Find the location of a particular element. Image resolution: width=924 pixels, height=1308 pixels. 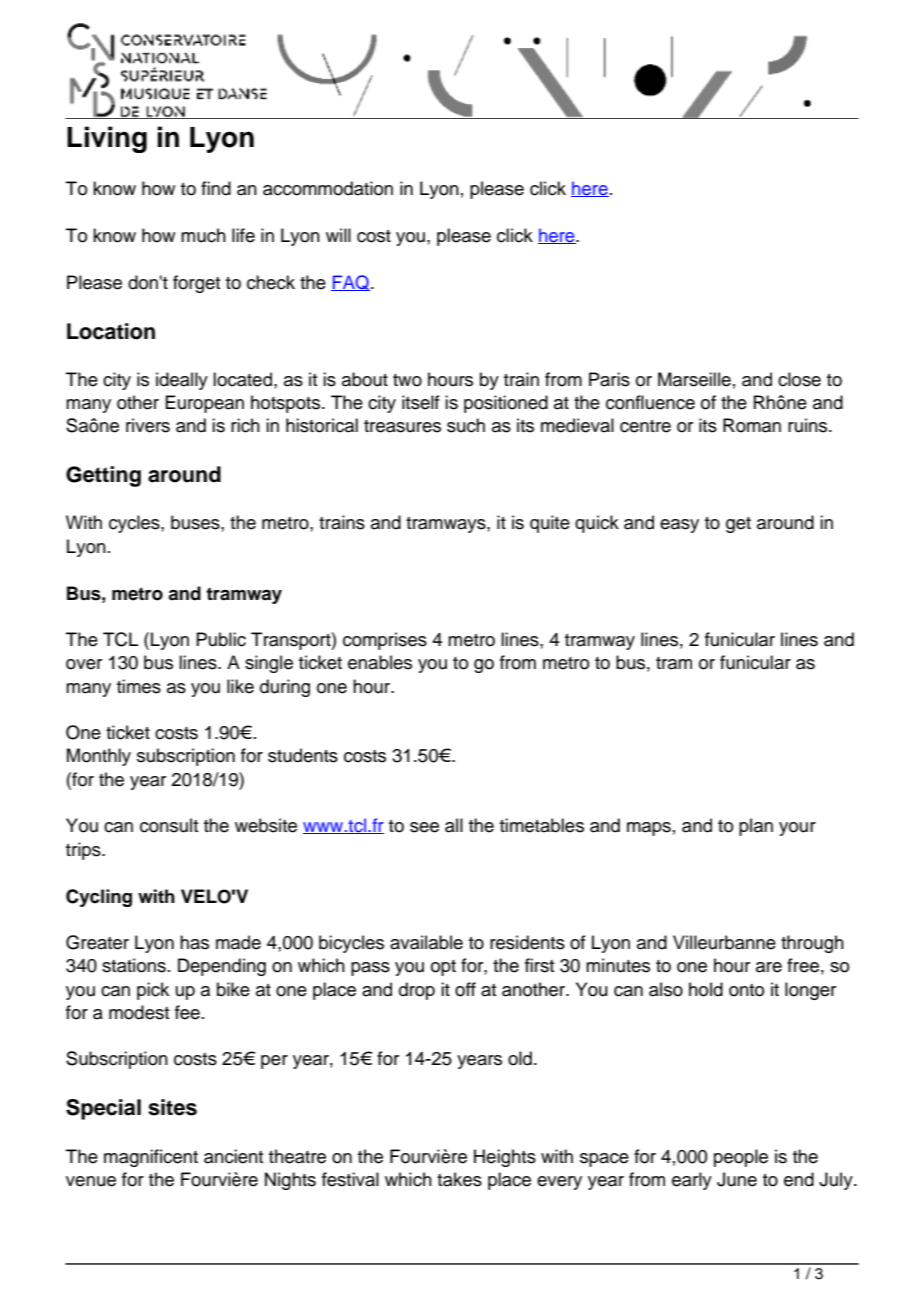

takes is located at coordinates (459, 1179).
